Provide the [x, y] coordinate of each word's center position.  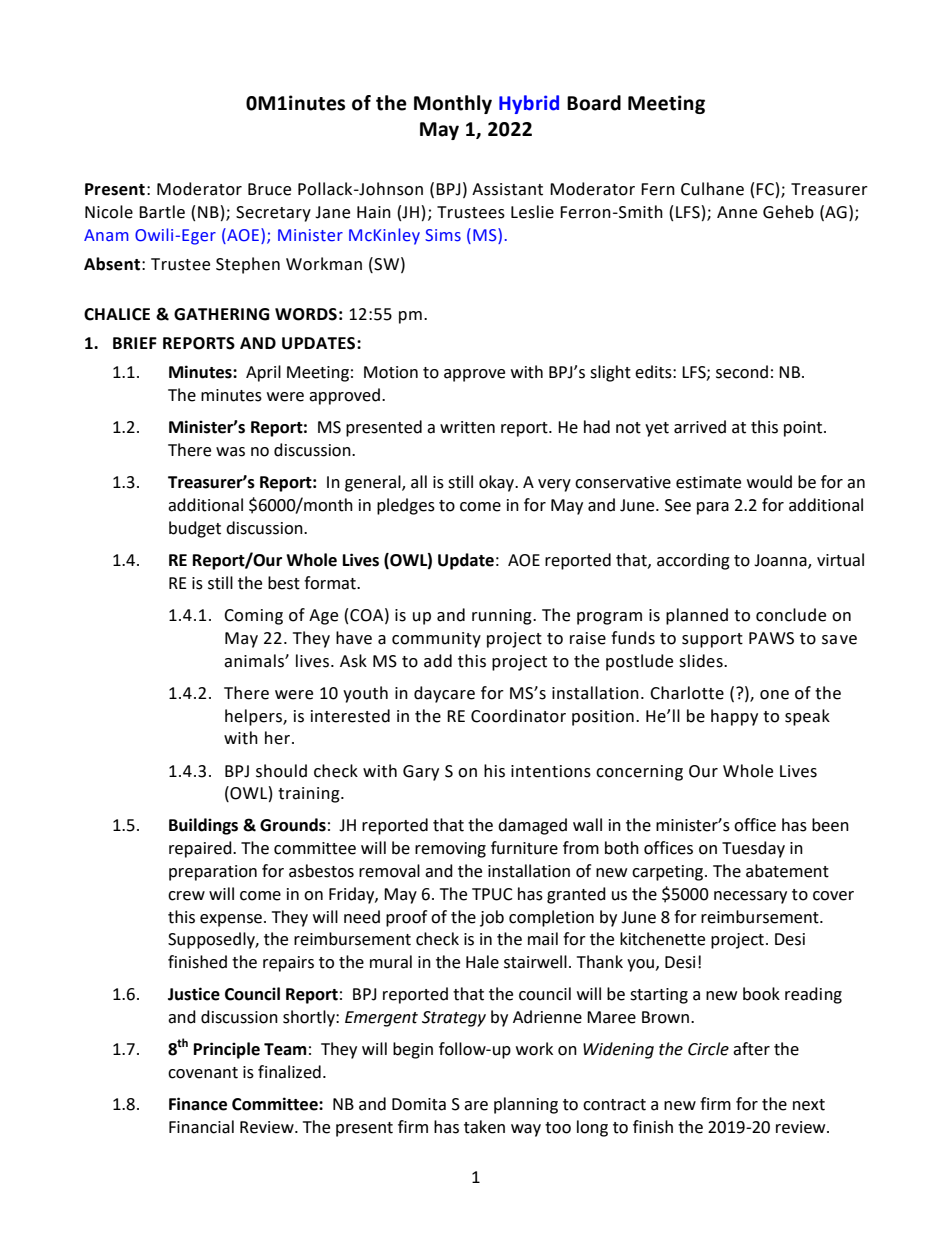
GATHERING [221, 314]
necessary [750, 897]
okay [498, 483]
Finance [198, 1104]
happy [734, 717]
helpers [254, 717]
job [492, 918]
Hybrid [529, 104]
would [769, 482]
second [742, 372]
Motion [391, 372]
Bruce [269, 189]
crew [186, 896]
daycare [444, 694]
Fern [658, 189]
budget [195, 529]
